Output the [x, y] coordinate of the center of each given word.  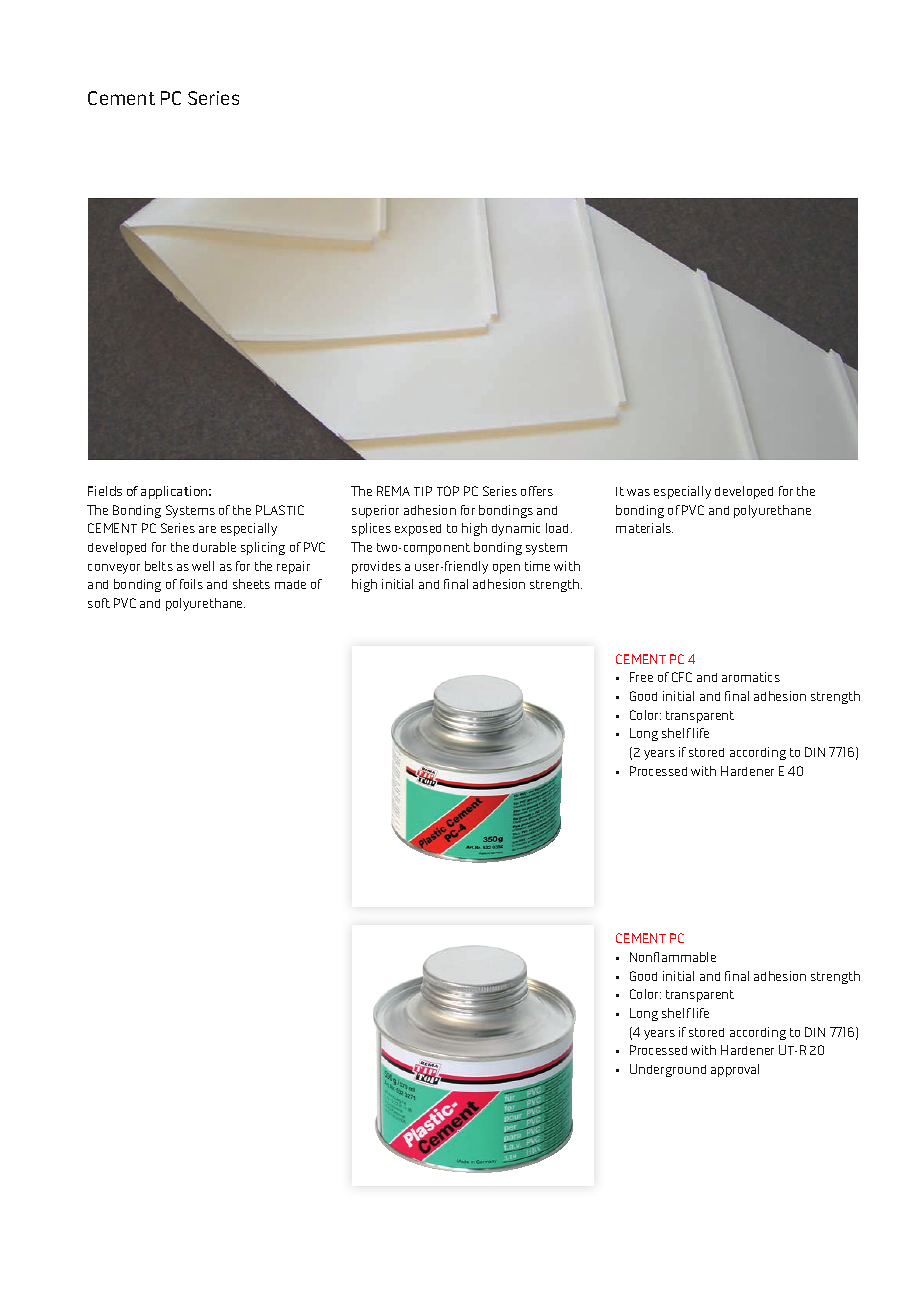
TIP [423, 491]
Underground [668, 1070]
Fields [105, 491]
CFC [682, 677]
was [638, 492]
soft [99, 603]
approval [735, 1070]
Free [641, 677]
